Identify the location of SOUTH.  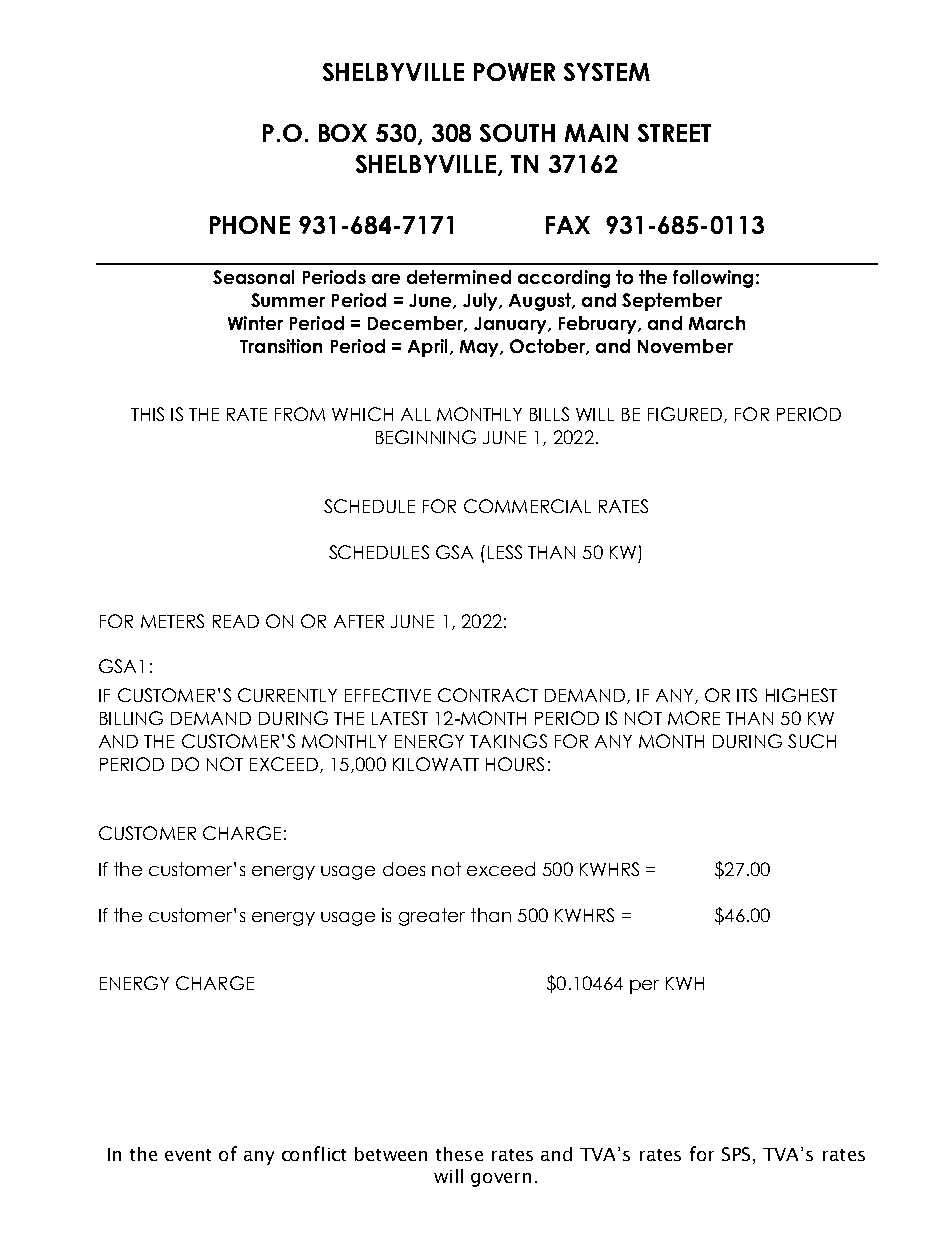
(517, 133).
